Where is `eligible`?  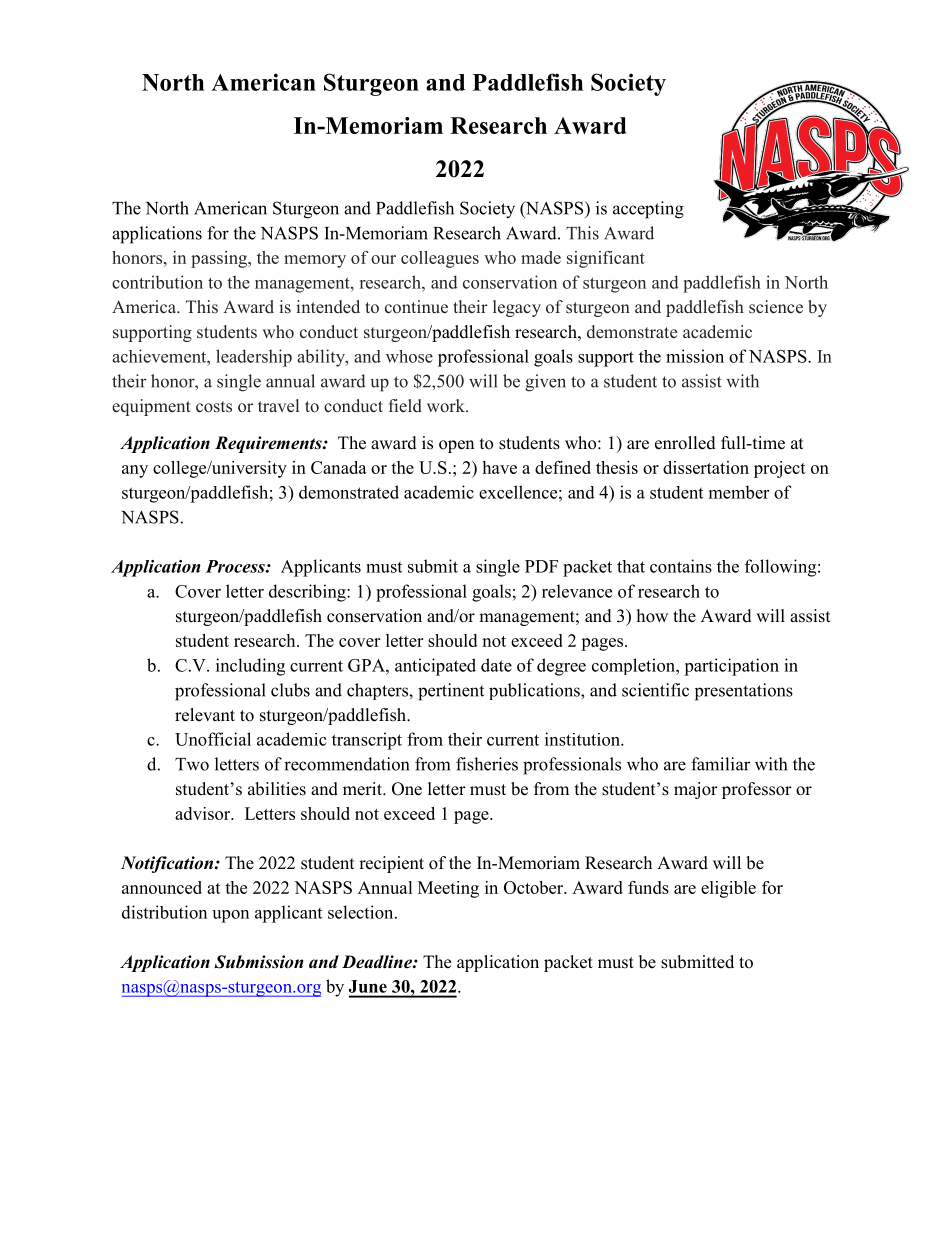 eligible is located at coordinates (728, 889).
